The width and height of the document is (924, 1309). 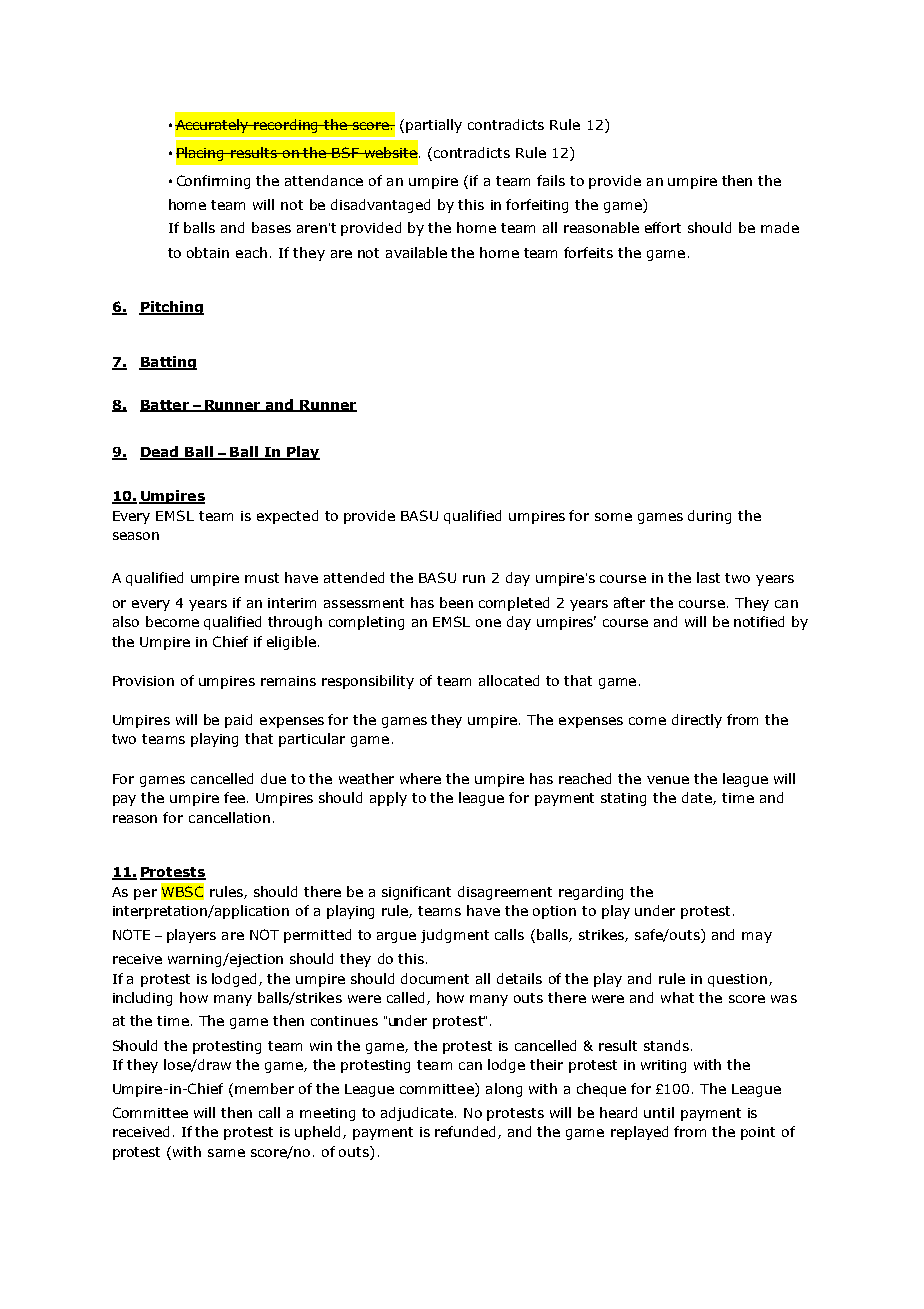 What do you see at coordinates (709, 517) in the document?
I see `during` at bounding box center [709, 517].
